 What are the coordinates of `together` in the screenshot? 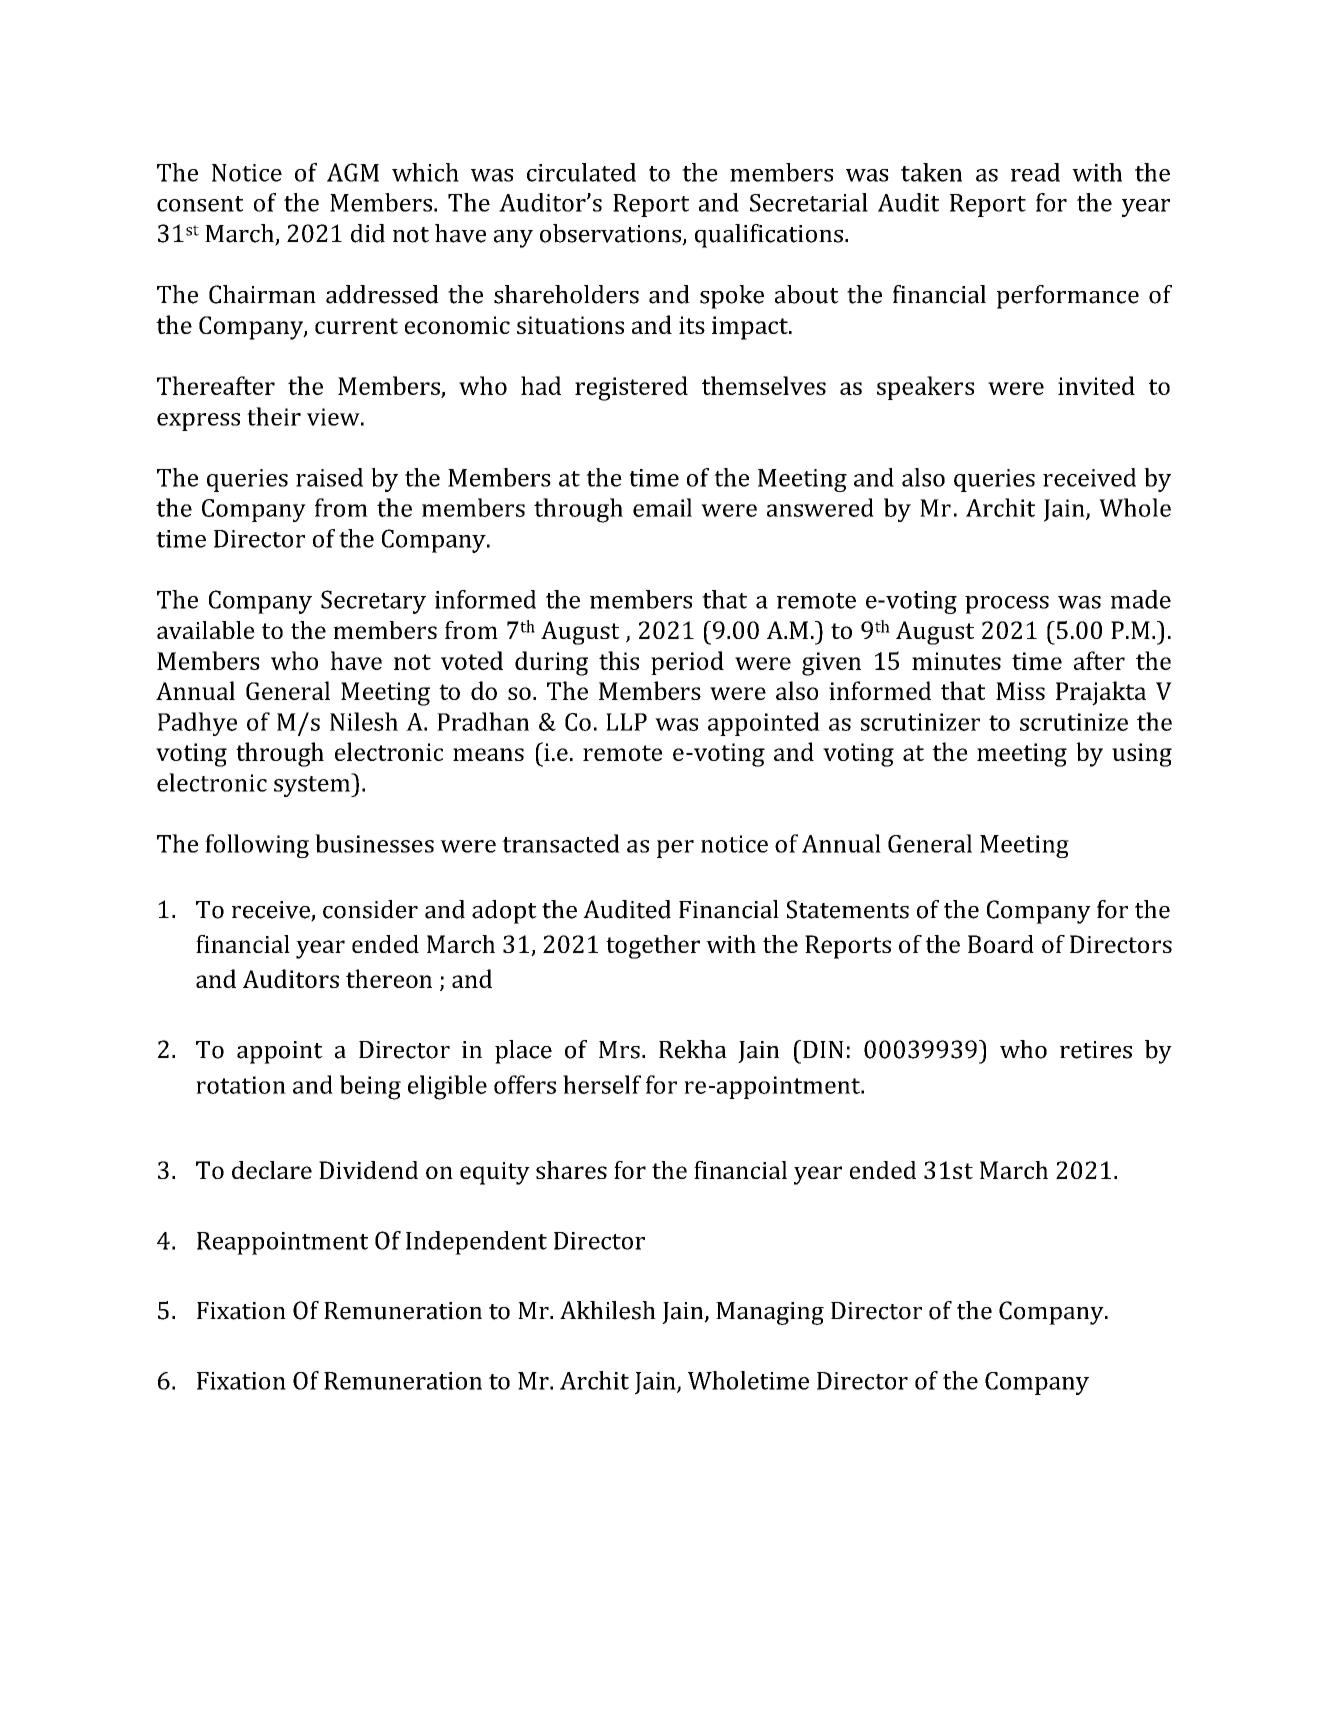 It's located at (653, 947).
